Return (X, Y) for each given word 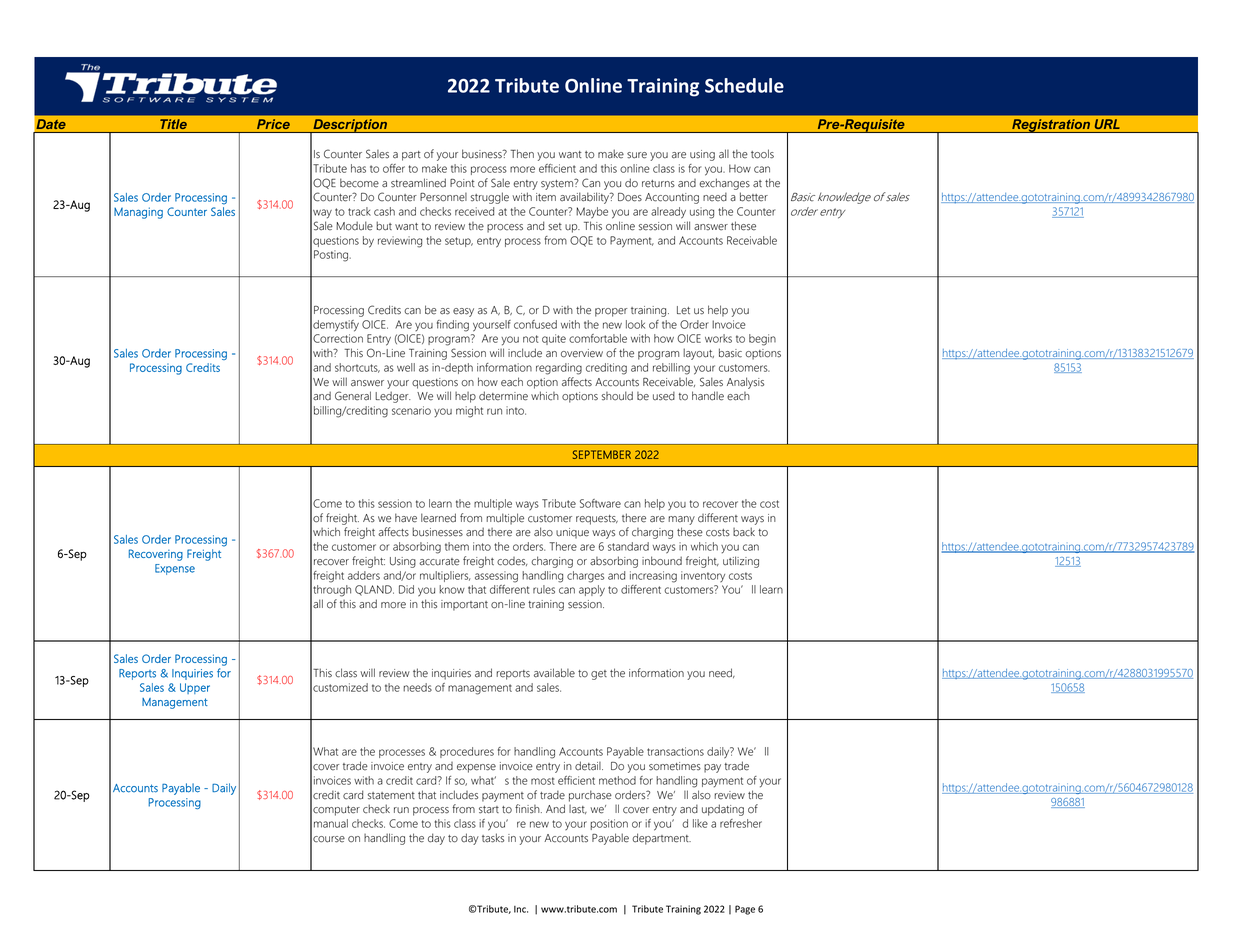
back (744, 532)
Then (522, 154)
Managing (138, 213)
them (457, 546)
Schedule (744, 85)
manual (331, 823)
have (406, 518)
